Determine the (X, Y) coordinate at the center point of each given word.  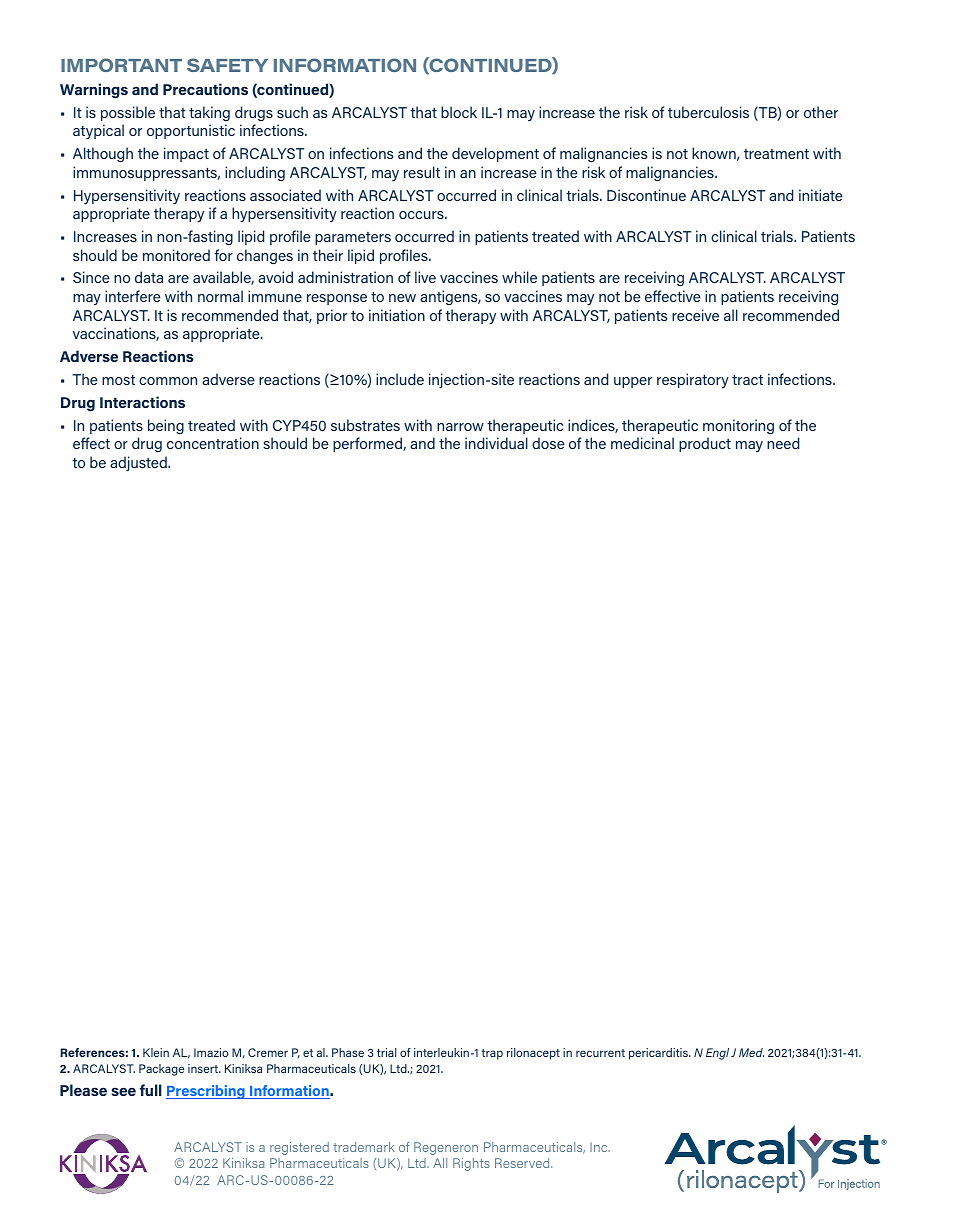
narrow (460, 427)
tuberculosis (708, 112)
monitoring (738, 426)
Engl (717, 1054)
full (151, 1090)
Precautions (205, 89)
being (166, 426)
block (459, 112)
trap (492, 1054)
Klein (156, 1052)
